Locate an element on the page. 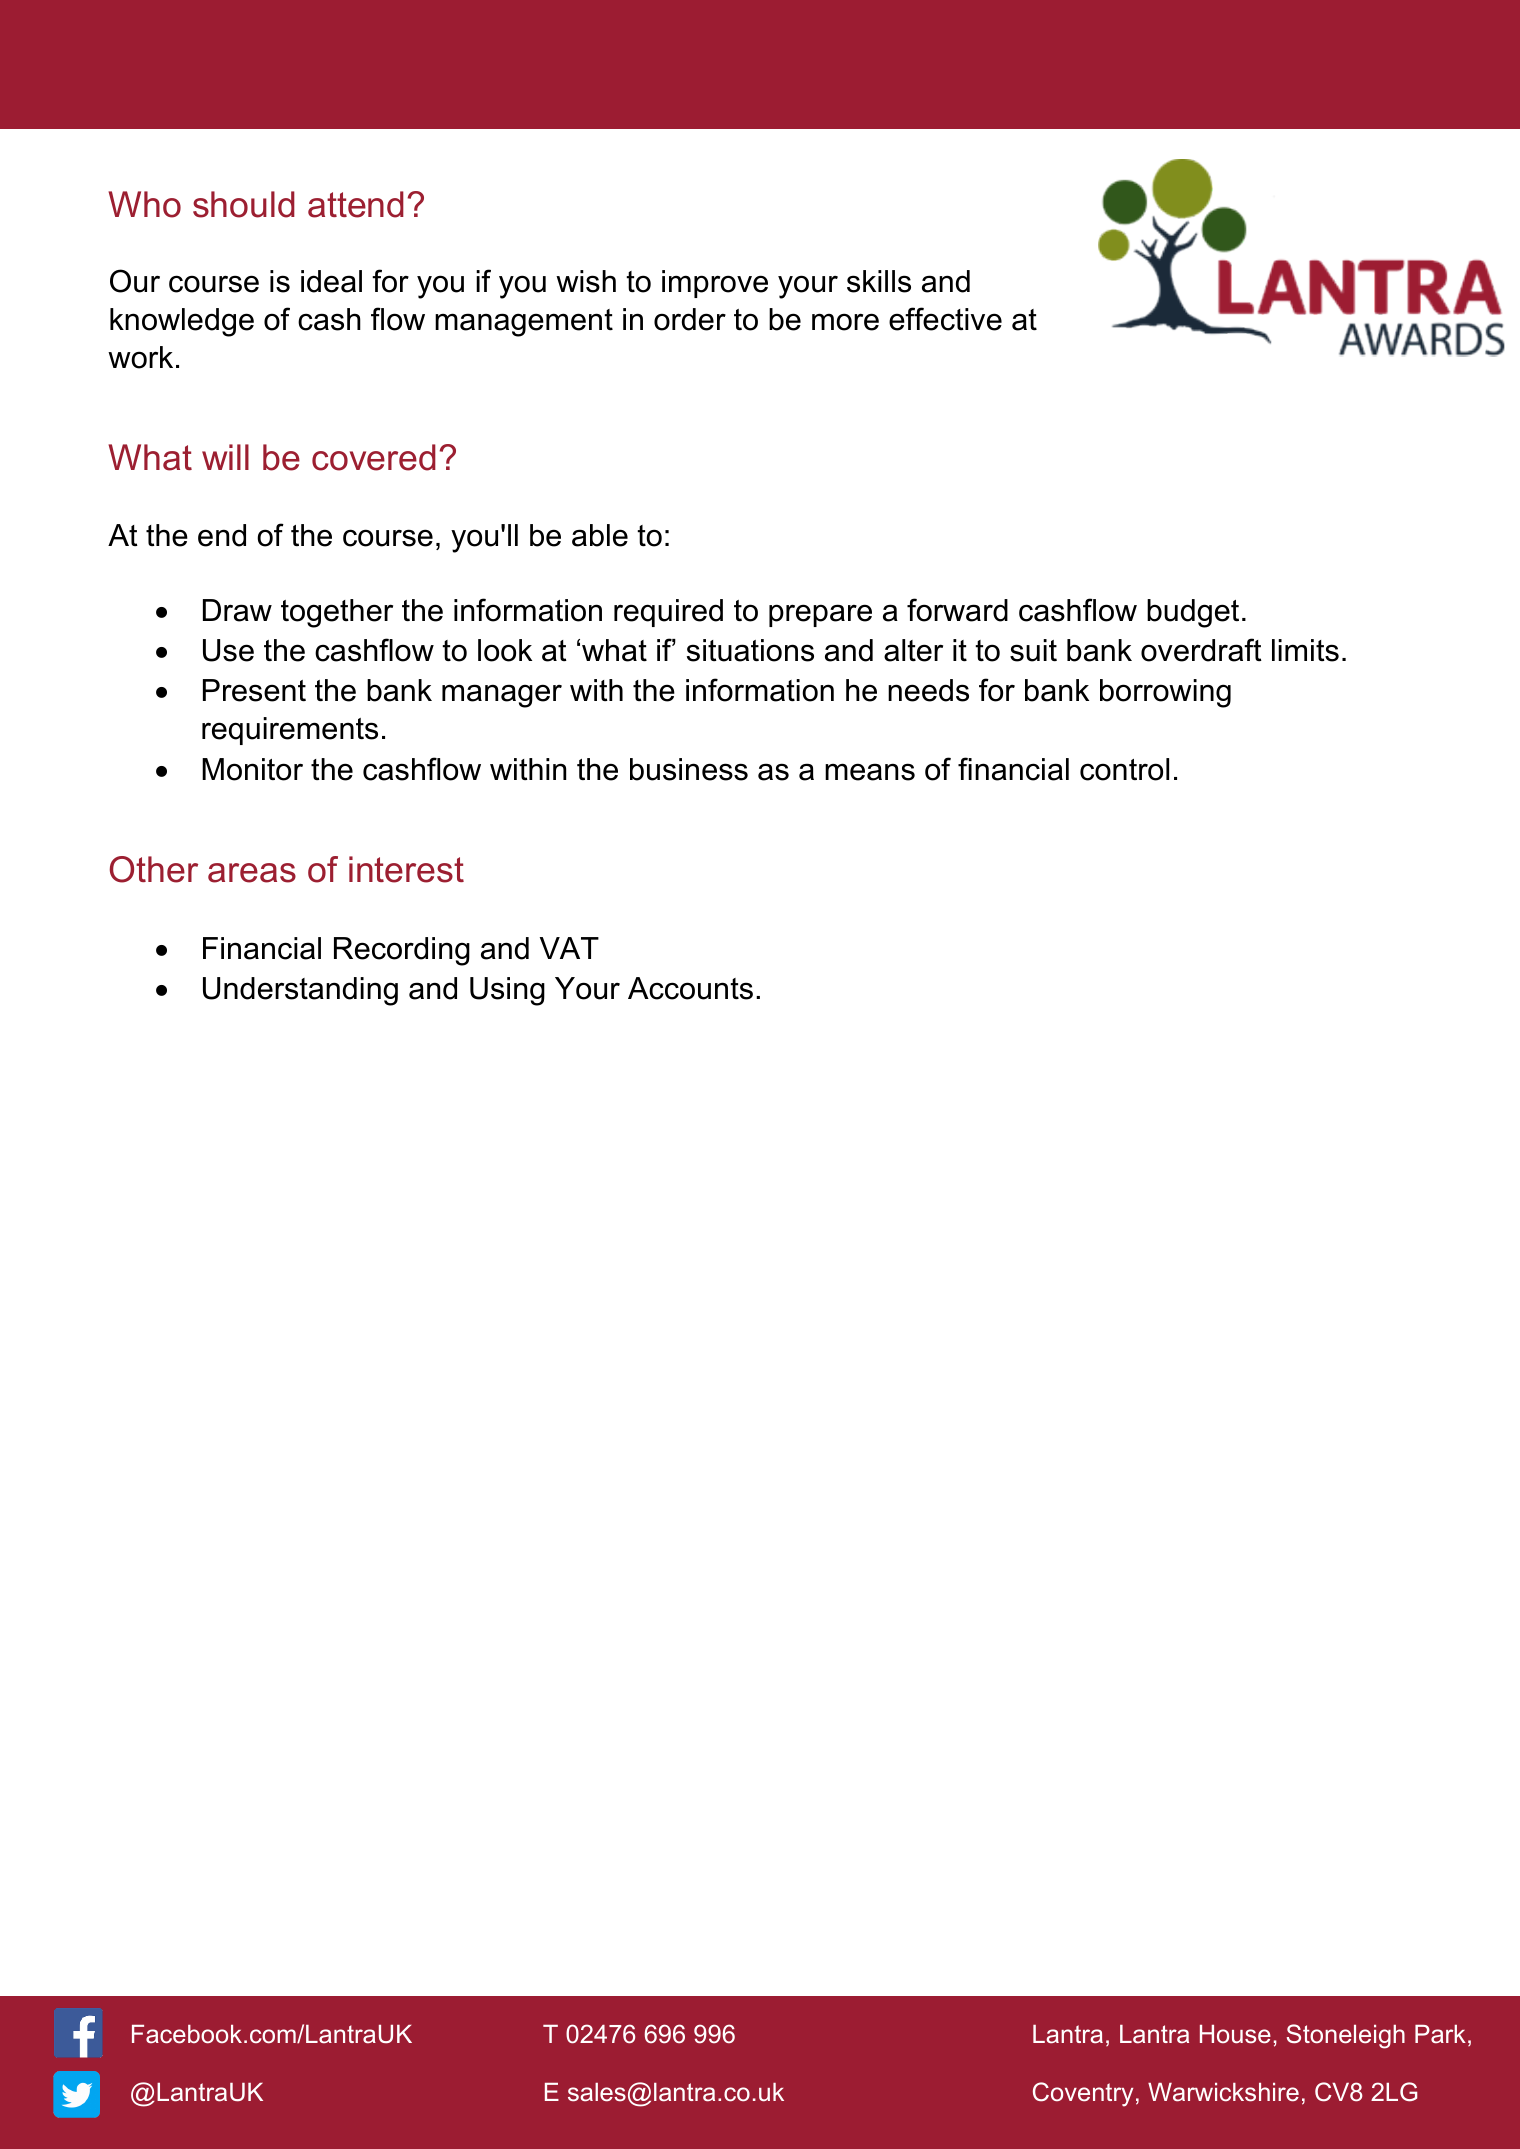  House is located at coordinates (1235, 2034).
